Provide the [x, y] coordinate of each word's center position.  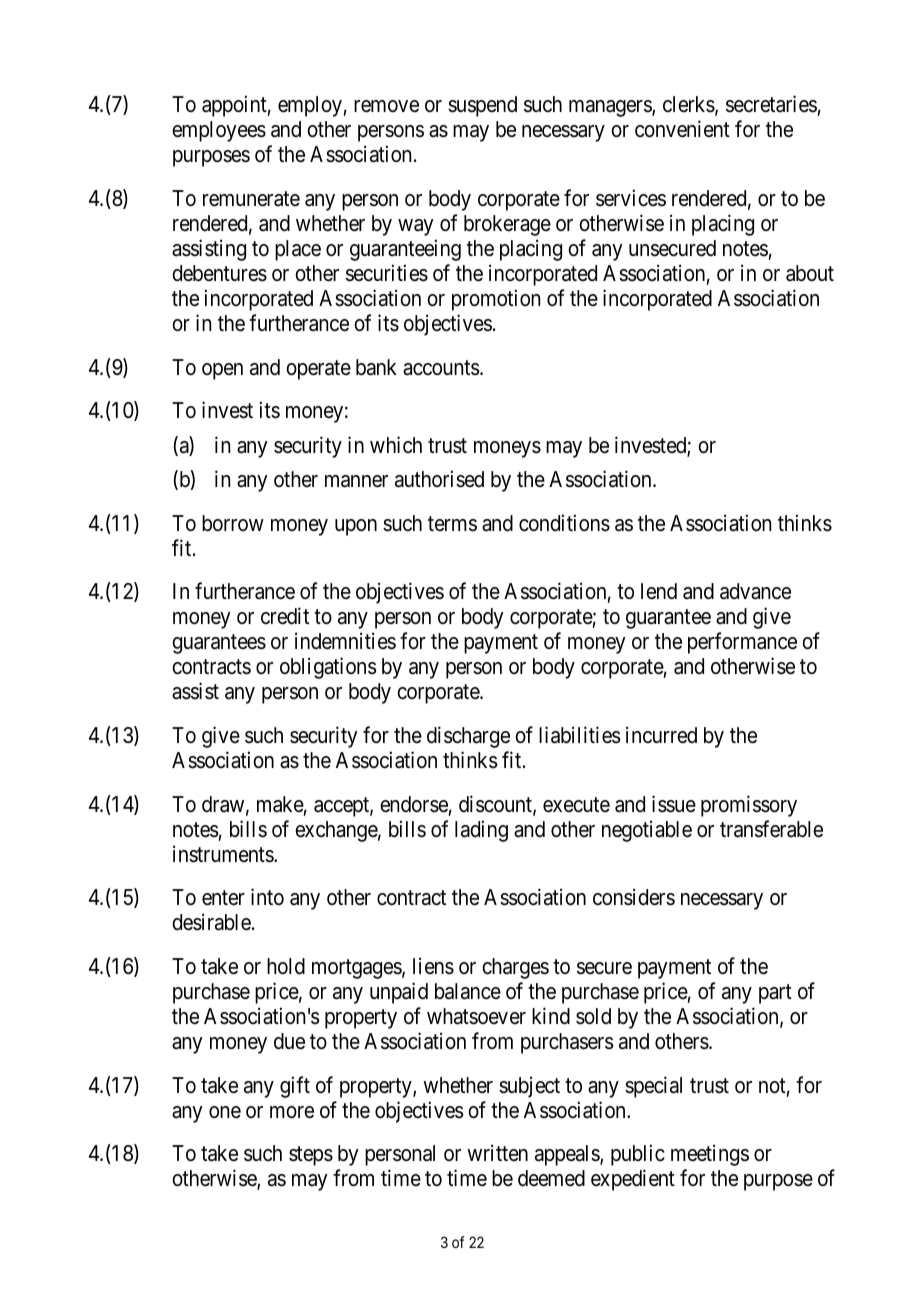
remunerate [251, 199]
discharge [468, 737]
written [497, 1152]
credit [285, 616]
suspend [482, 106]
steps [311, 1156]
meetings [710, 1155]
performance [742, 643]
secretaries [771, 104]
